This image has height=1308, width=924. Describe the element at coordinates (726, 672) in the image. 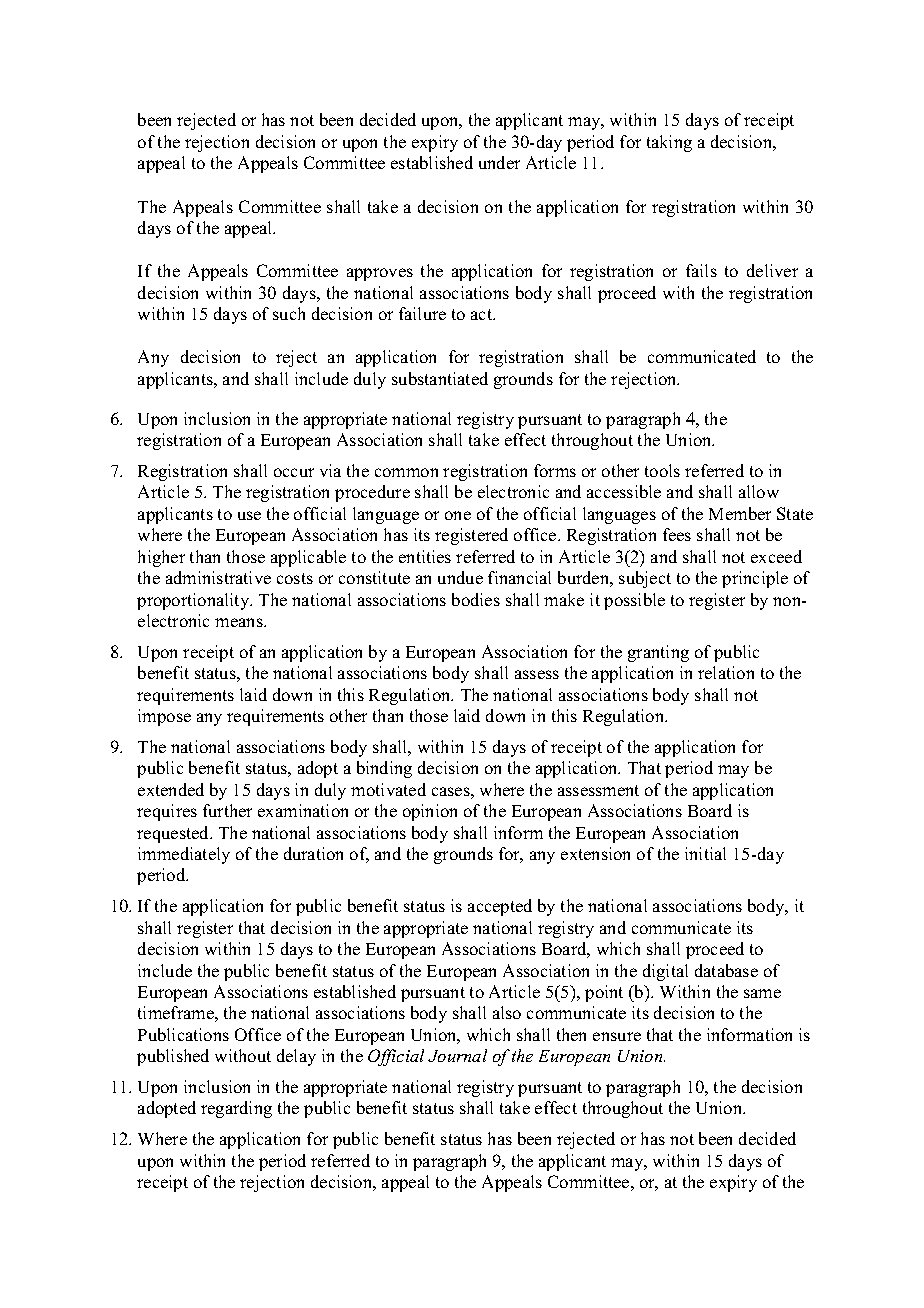

I see `relation` at that location.
